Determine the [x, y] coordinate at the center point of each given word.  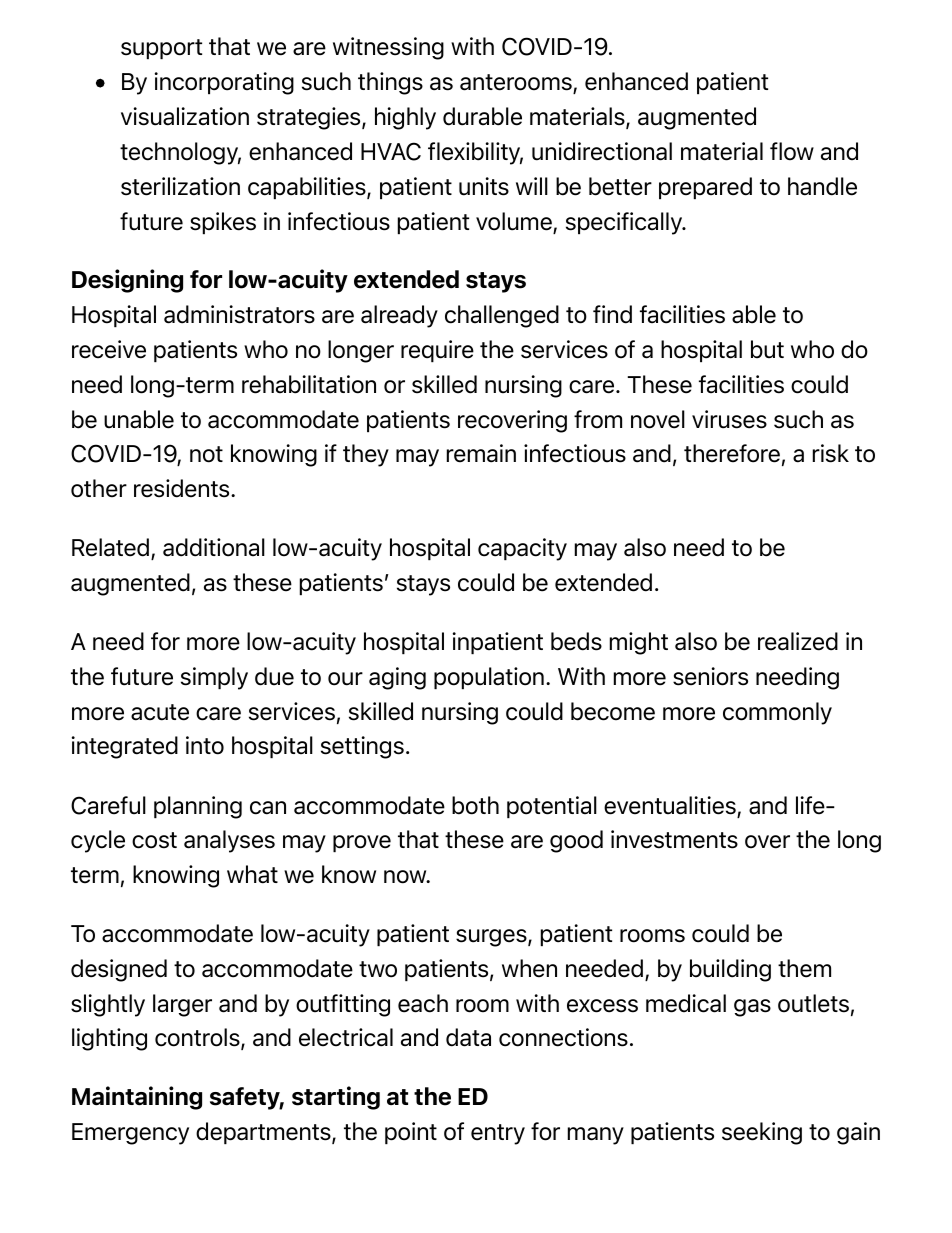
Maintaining [137, 1098]
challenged [502, 316]
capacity [522, 549]
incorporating [224, 83]
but [767, 349]
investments [674, 839]
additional [214, 547]
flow [792, 151]
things [390, 83]
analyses [229, 841]
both [475, 805]
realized [798, 641]
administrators [239, 314]
